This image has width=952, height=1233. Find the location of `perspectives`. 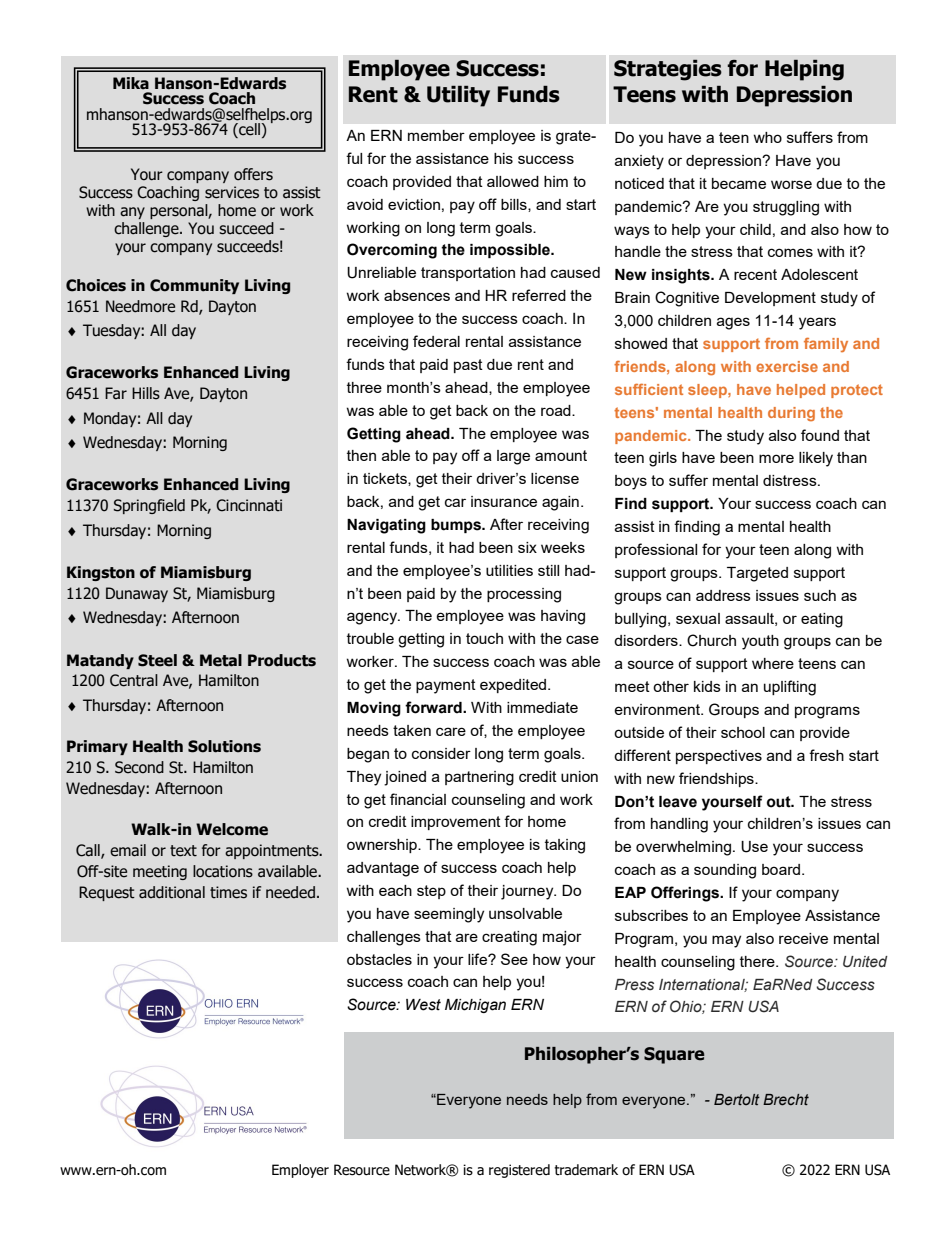

perspectives is located at coordinates (719, 757).
